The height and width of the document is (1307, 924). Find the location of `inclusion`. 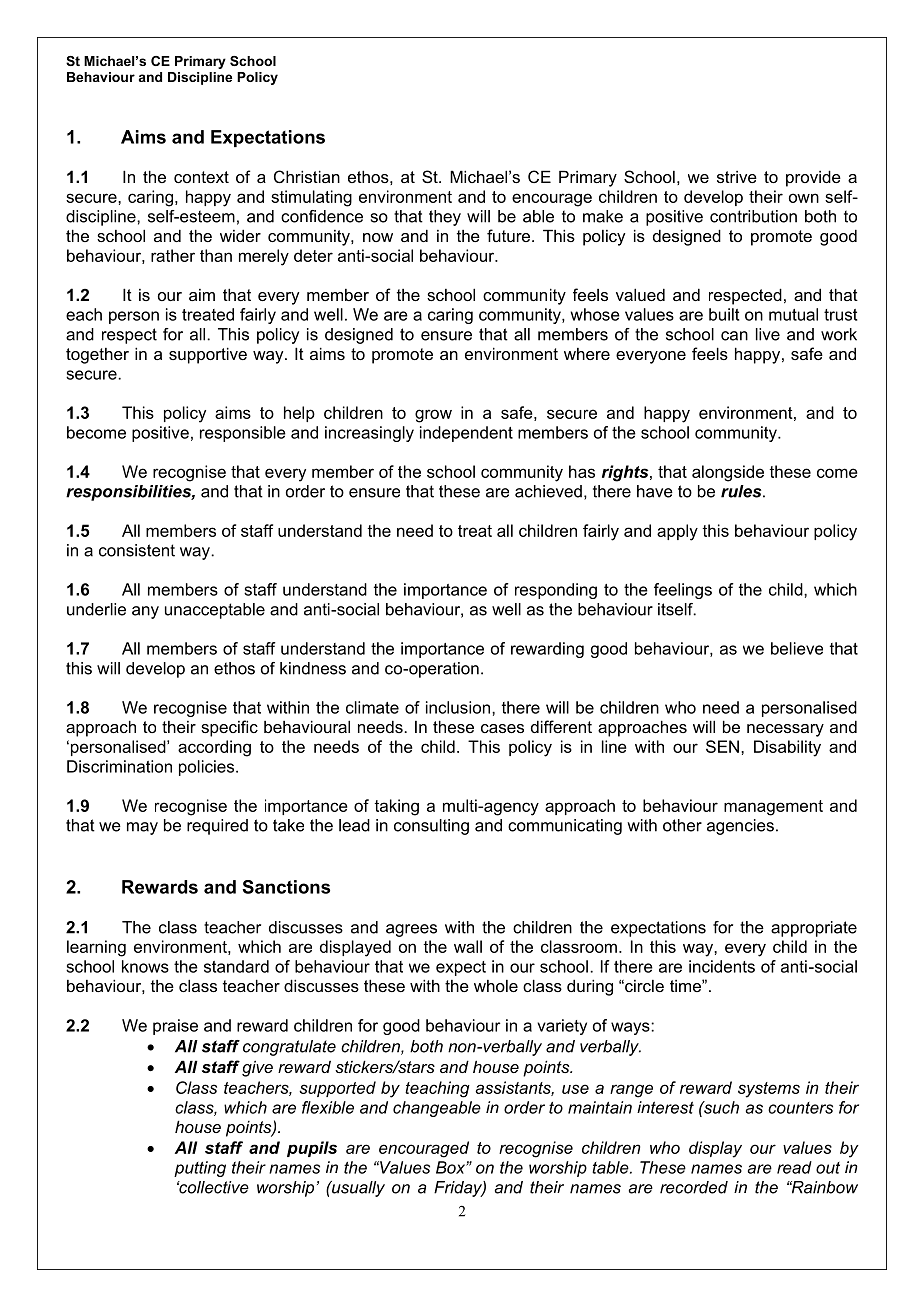

inclusion is located at coordinates (458, 707).
